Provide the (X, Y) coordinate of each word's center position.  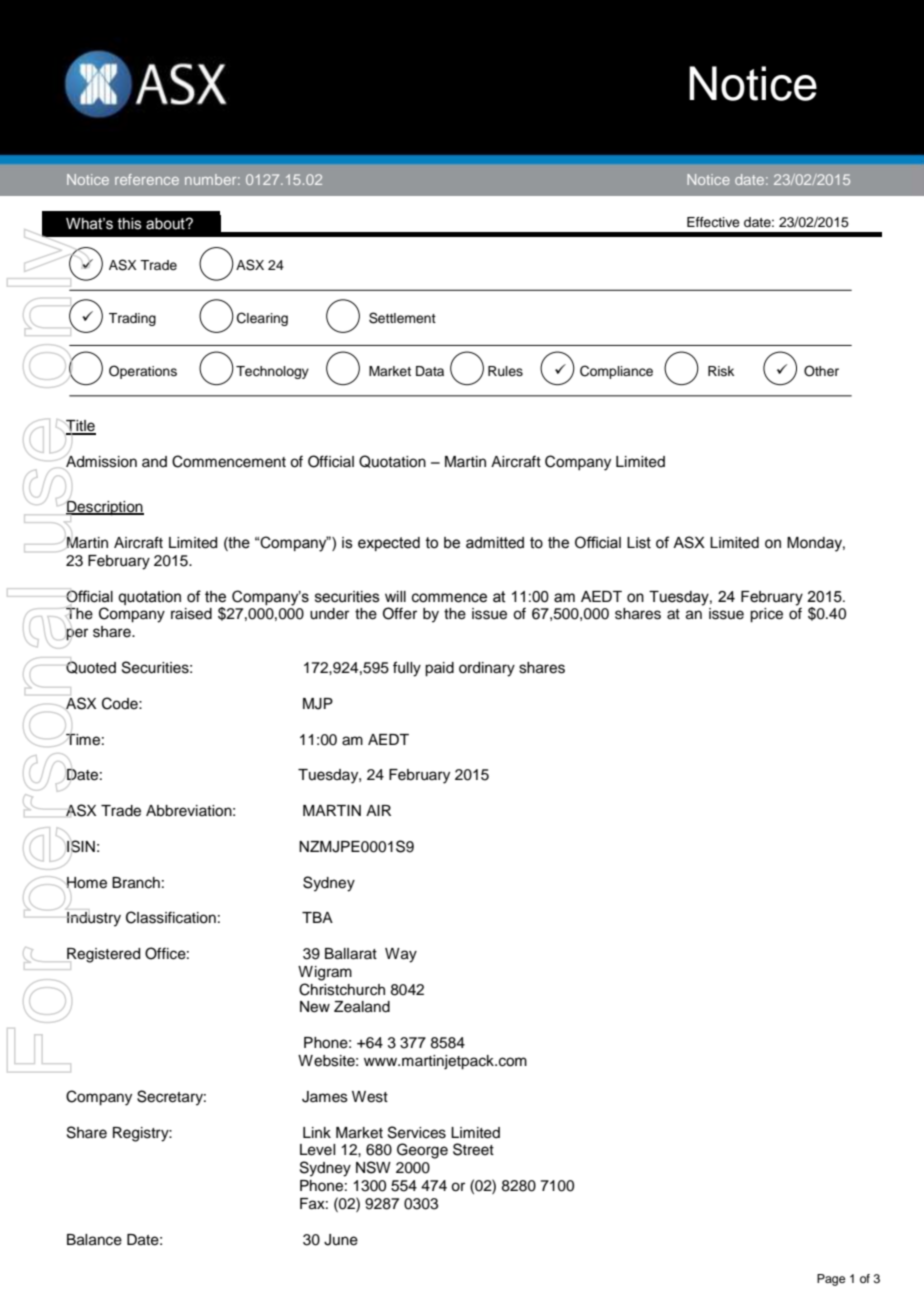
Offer (400, 613)
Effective (713, 222)
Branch (136, 883)
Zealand (362, 1007)
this (130, 224)
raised (191, 614)
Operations (143, 372)
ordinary (487, 669)
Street (473, 1149)
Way (401, 955)
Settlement (402, 318)
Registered (103, 955)
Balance (94, 1240)
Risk (721, 371)
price (766, 615)
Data (430, 371)
